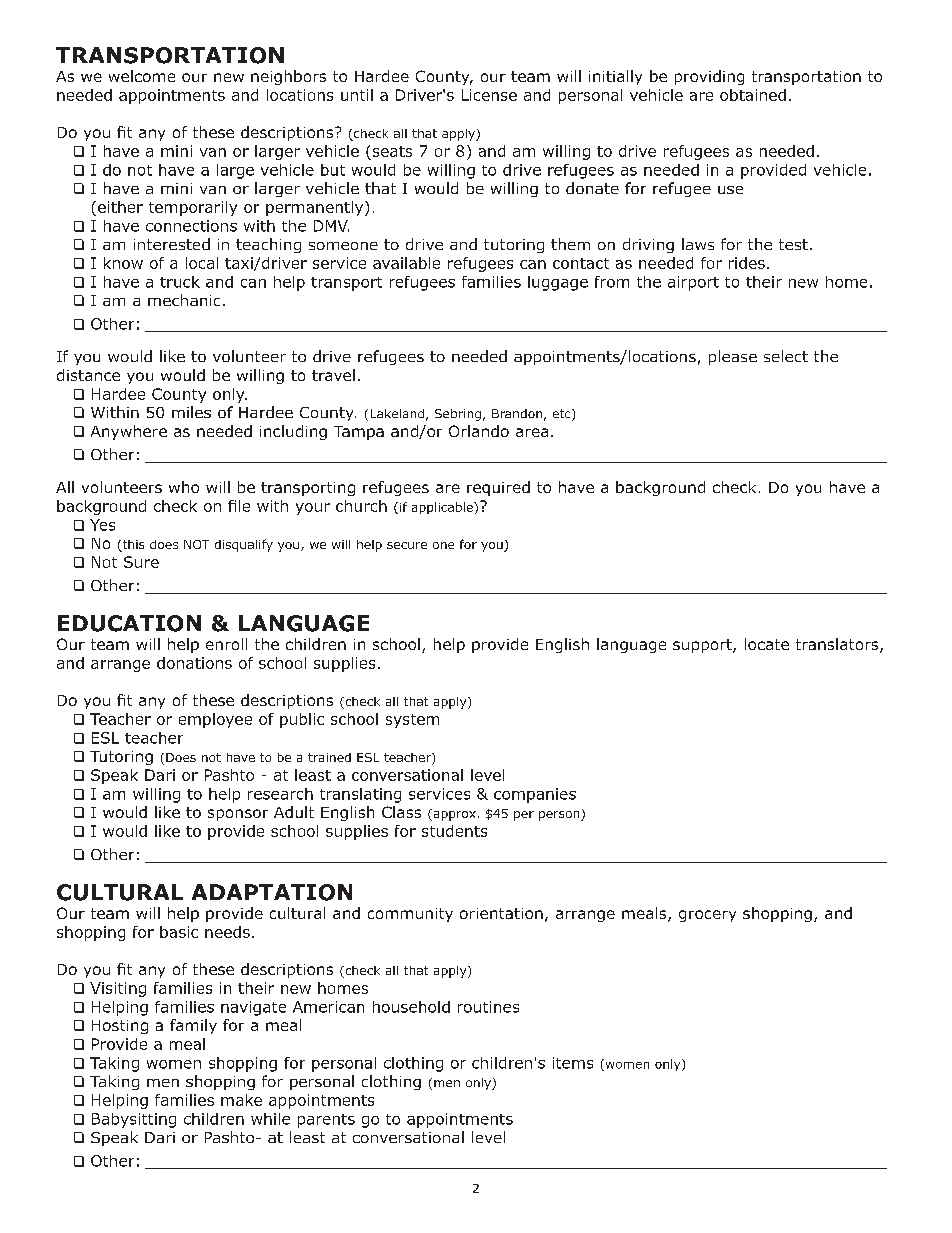 The width and height of the screenshot is (952, 1233). Describe the element at coordinates (479, 431) in the screenshot. I see `Orlando` at that location.
